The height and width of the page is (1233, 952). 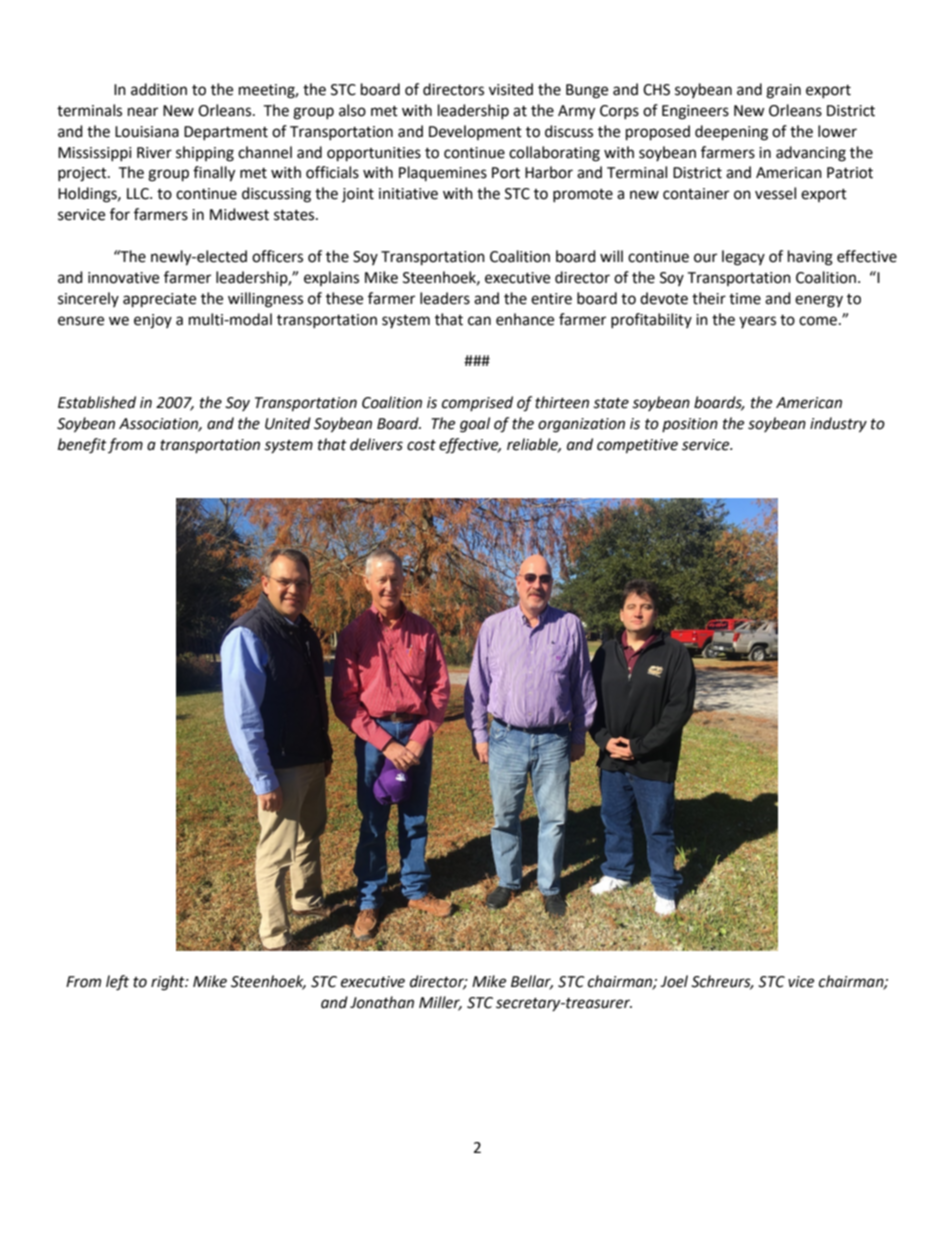 I want to click on competitive, so click(x=637, y=446).
